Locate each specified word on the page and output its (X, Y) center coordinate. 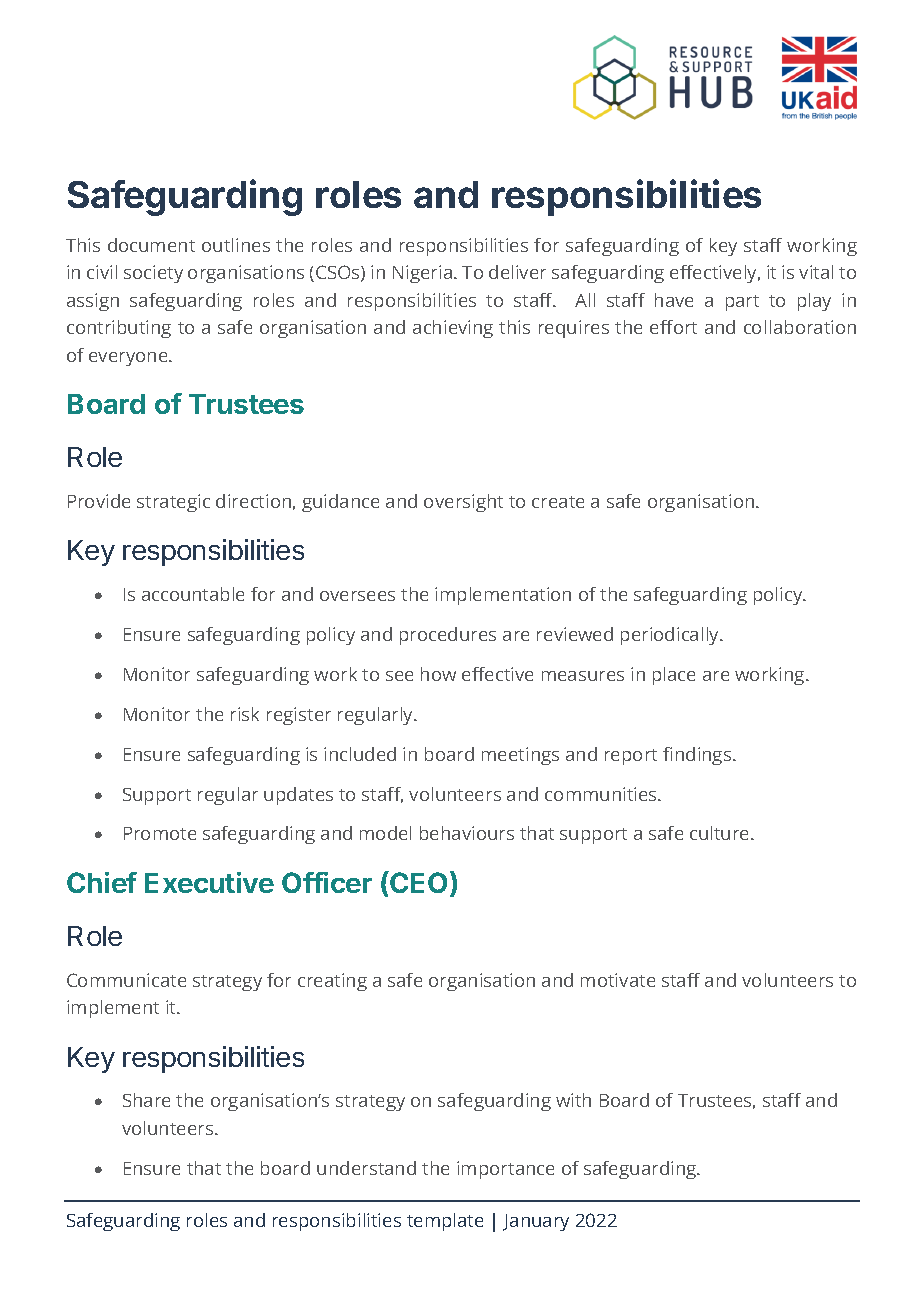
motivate (618, 980)
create (558, 502)
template (445, 1222)
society (153, 274)
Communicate (126, 980)
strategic (173, 503)
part (742, 303)
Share (146, 1100)
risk (245, 714)
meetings (520, 756)
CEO (419, 883)
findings (698, 756)
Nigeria (422, 274)
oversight (463, 503)
